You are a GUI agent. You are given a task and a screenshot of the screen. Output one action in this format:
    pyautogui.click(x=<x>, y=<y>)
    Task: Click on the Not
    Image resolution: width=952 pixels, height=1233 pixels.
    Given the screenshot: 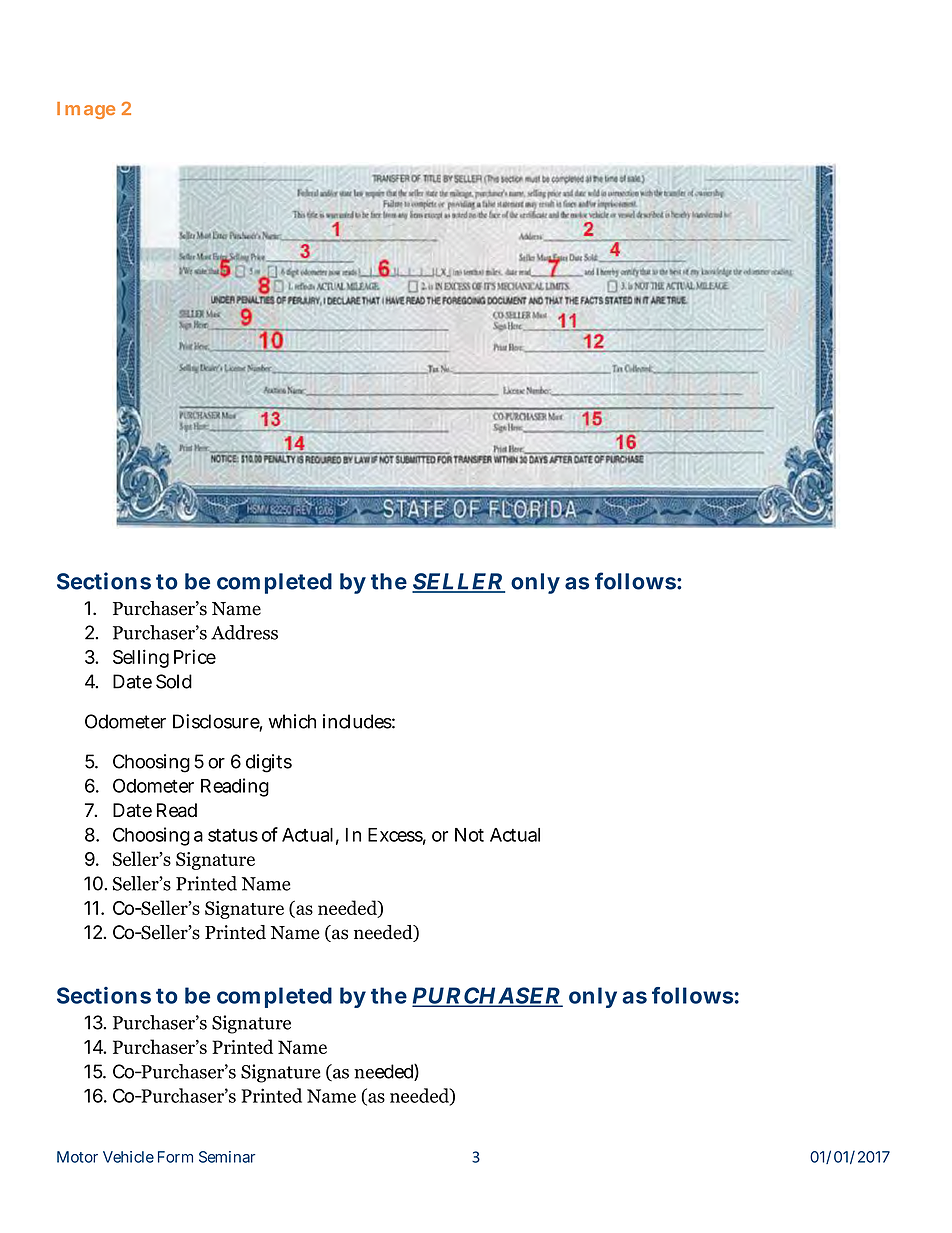 What is the action you would take?
    pyautogui.click(x=469, y=835)
